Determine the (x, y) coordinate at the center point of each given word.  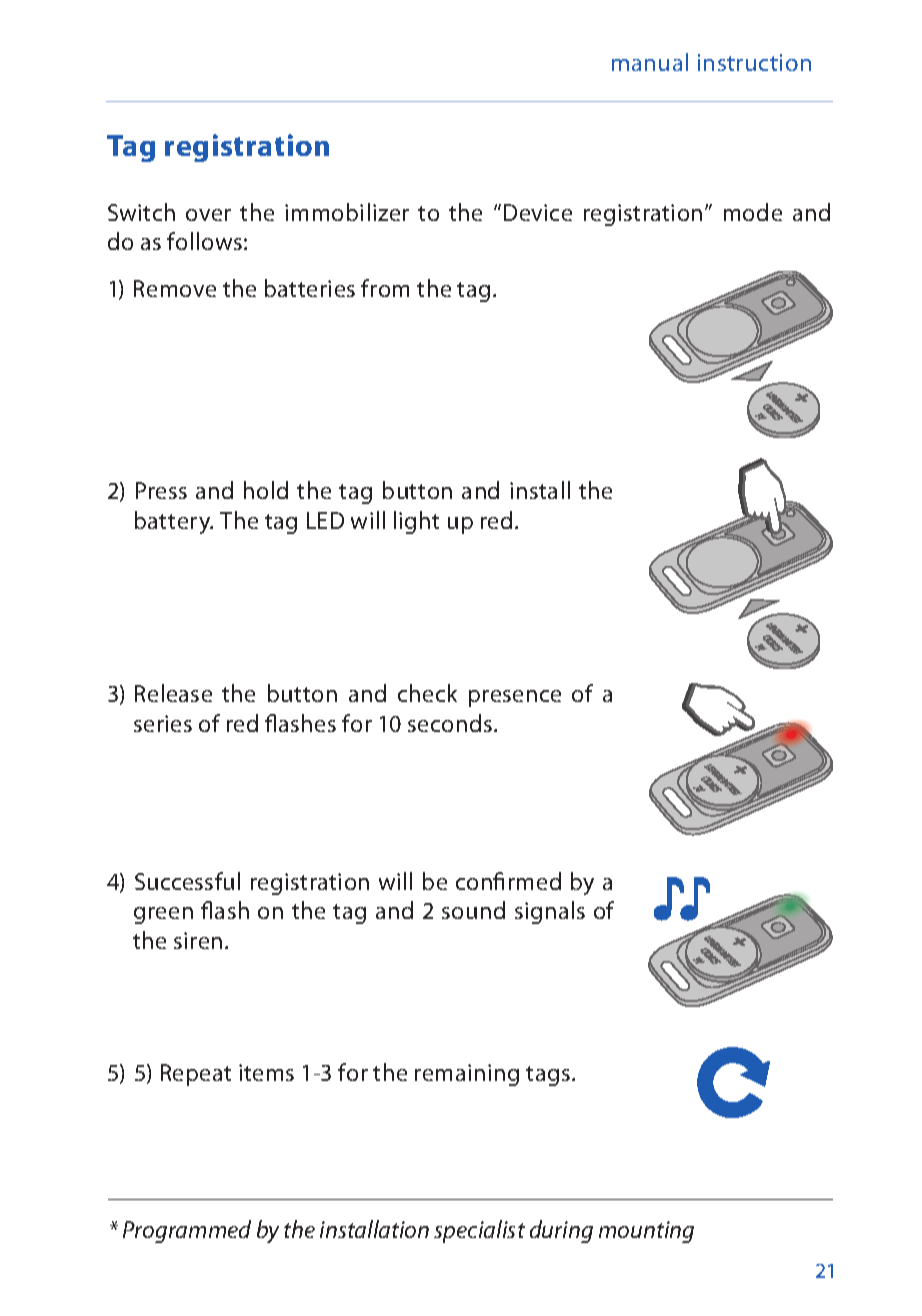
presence (515, 698)
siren (198, 940)
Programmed (187, 1231)
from (385, 288)
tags (548, 1076)
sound (473, 910)
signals (550, 912)
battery (174, 522)
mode (753, 212)
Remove (175, 288)
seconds (450, 723)
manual (650, 62)
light (416, 522)
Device (538, 212)
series (163, 723)
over (208, 215)
